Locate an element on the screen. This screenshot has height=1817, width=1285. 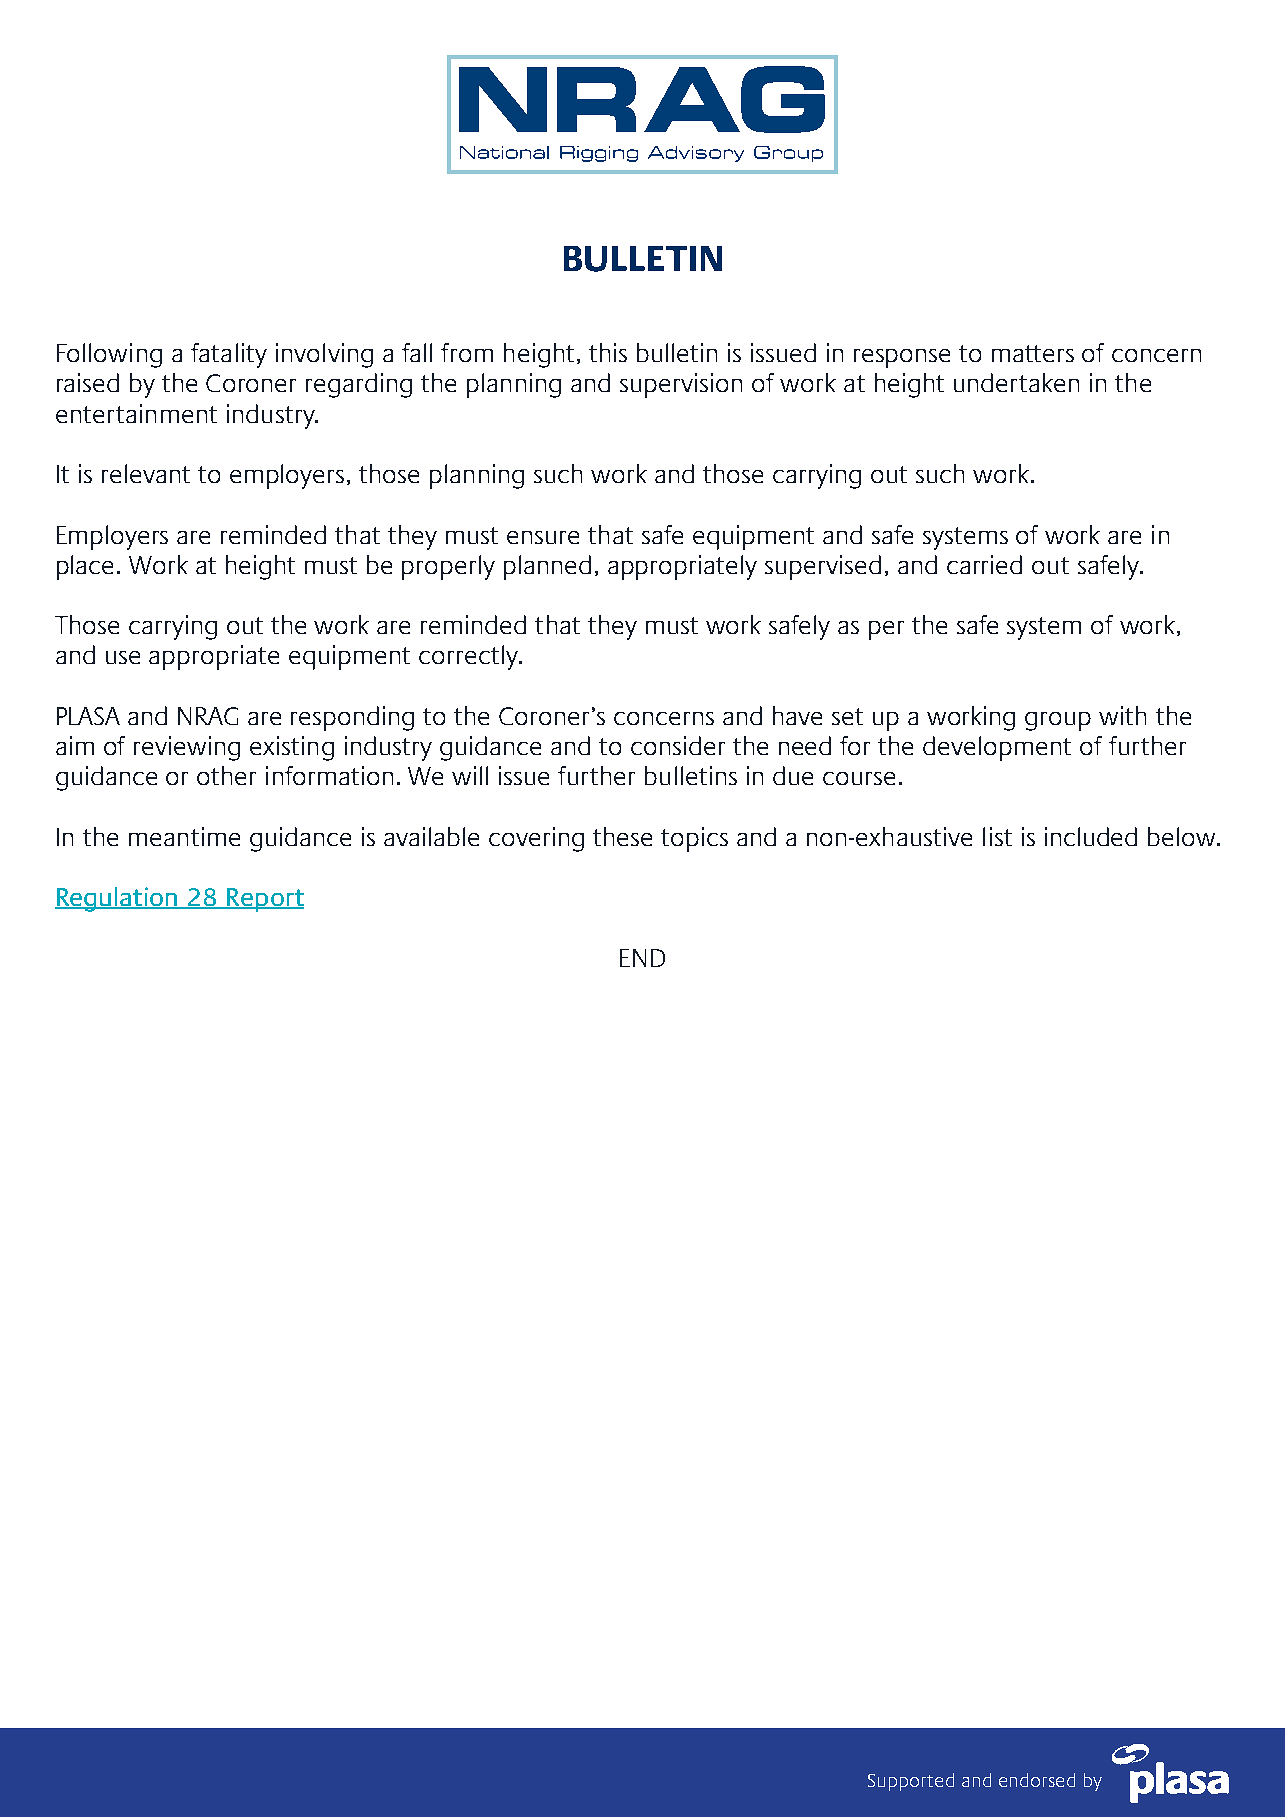
topics is located at coordinates (694, 839).
